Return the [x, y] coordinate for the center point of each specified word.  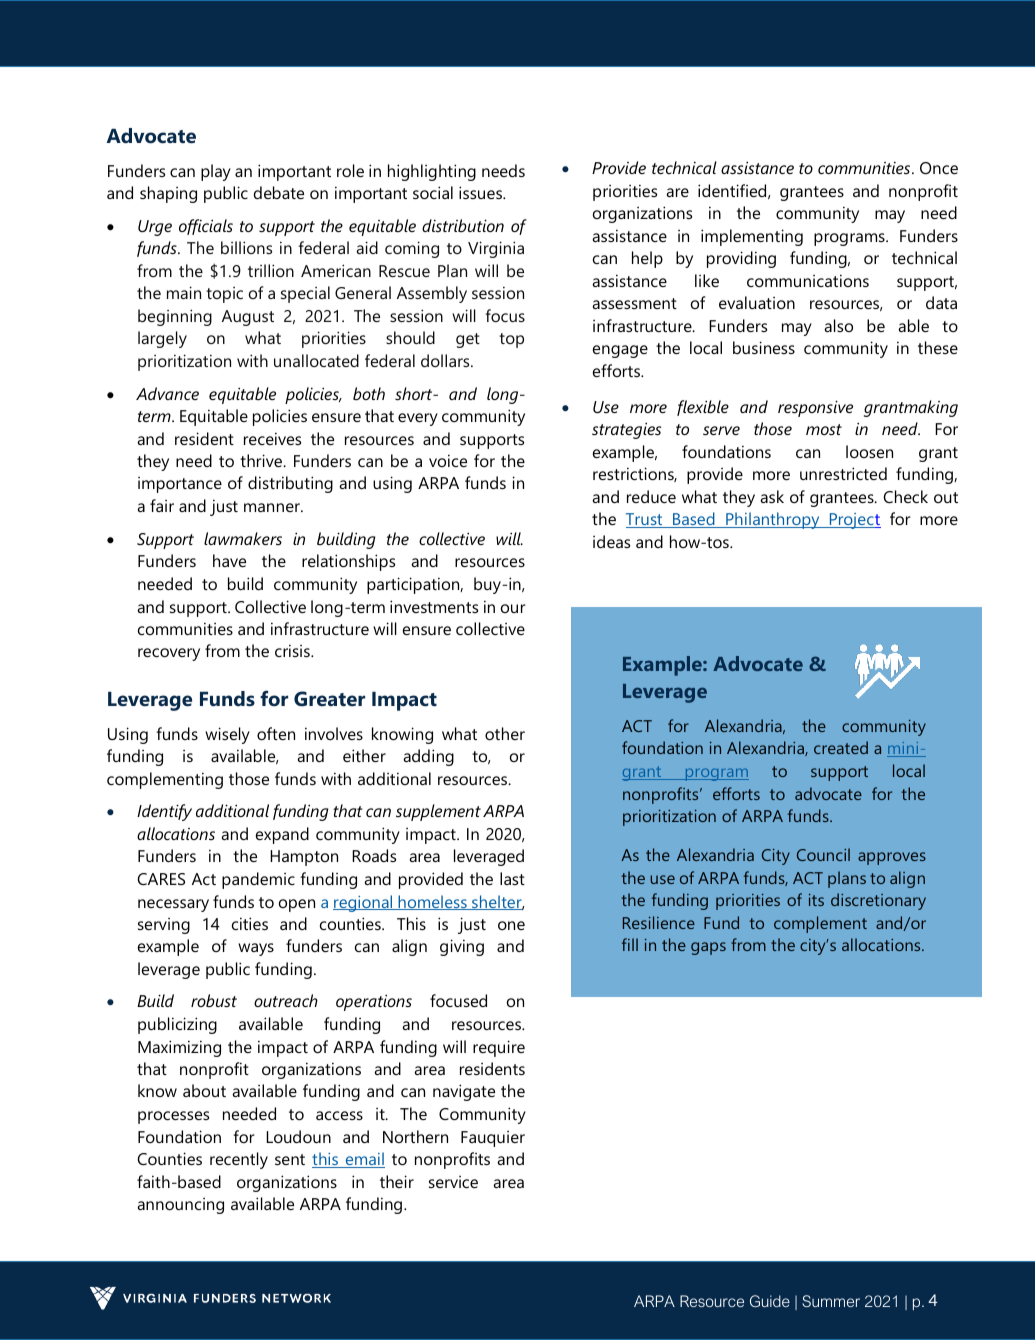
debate [279, 192]
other [505, 733]
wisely [227, 735]
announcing [180, 1206]
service [453, 1182]
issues [481, 192]
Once [939, 168]
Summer [831, 1301]
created [841, 747]
